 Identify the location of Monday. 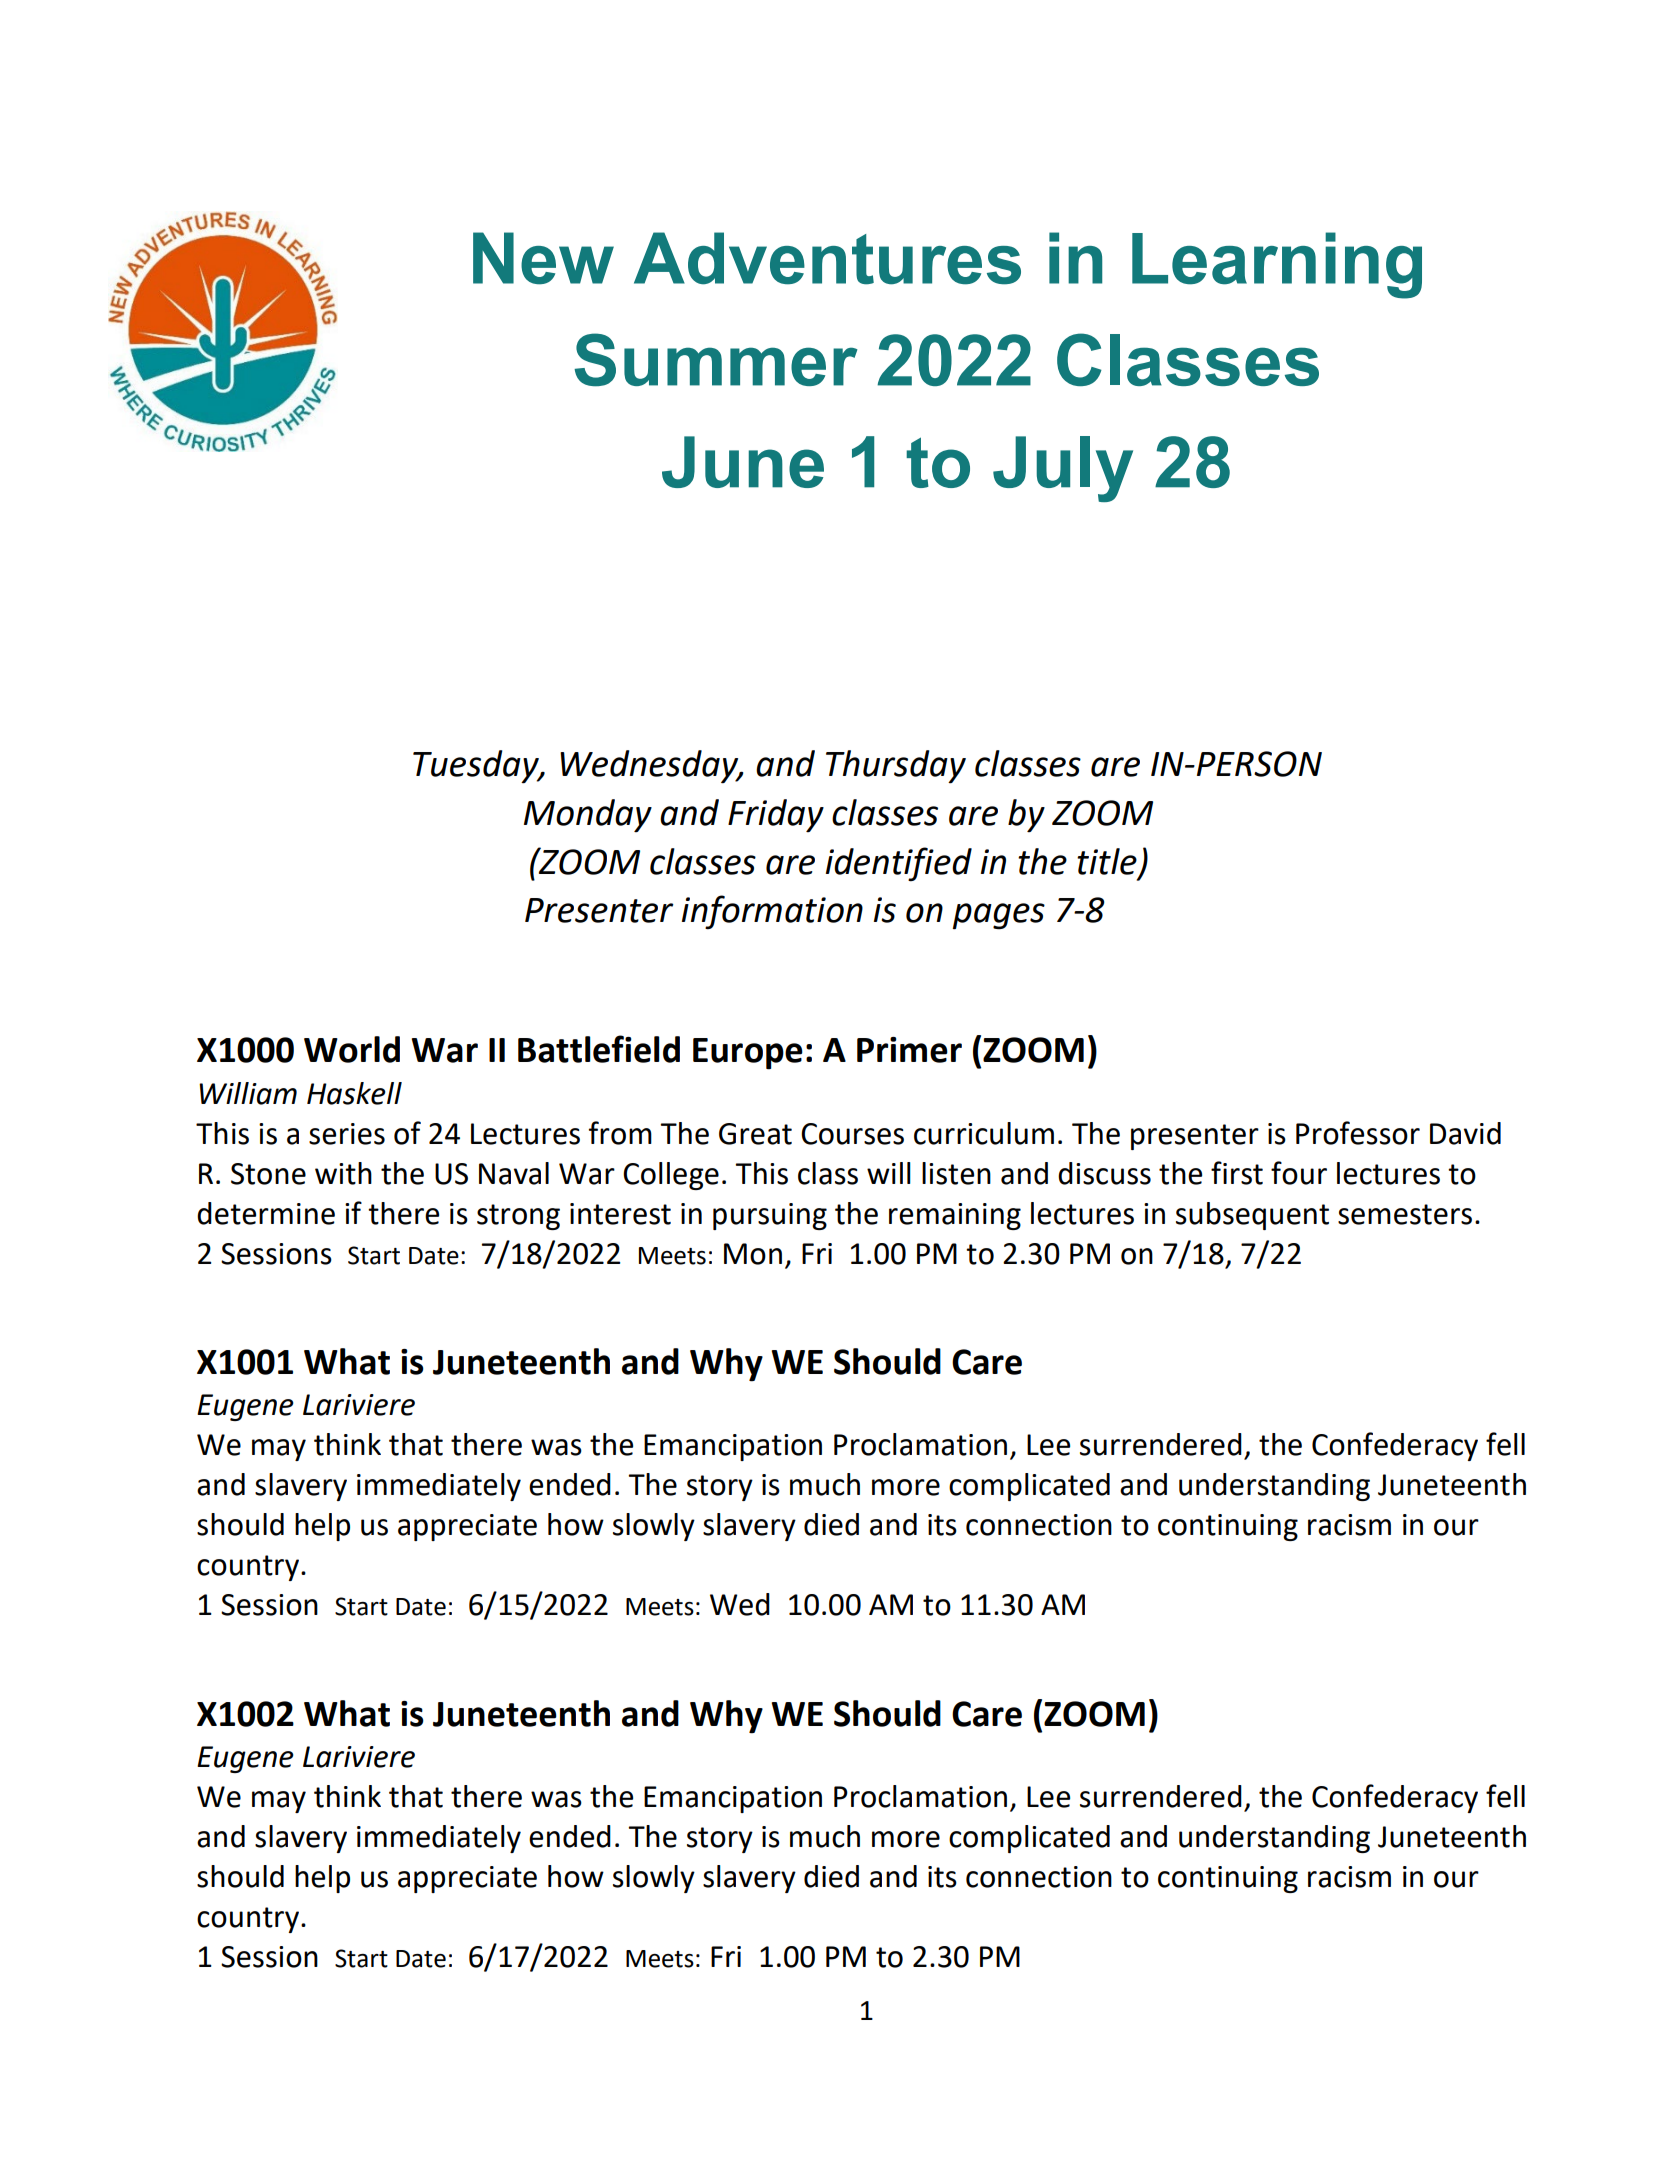
(588, 815).
